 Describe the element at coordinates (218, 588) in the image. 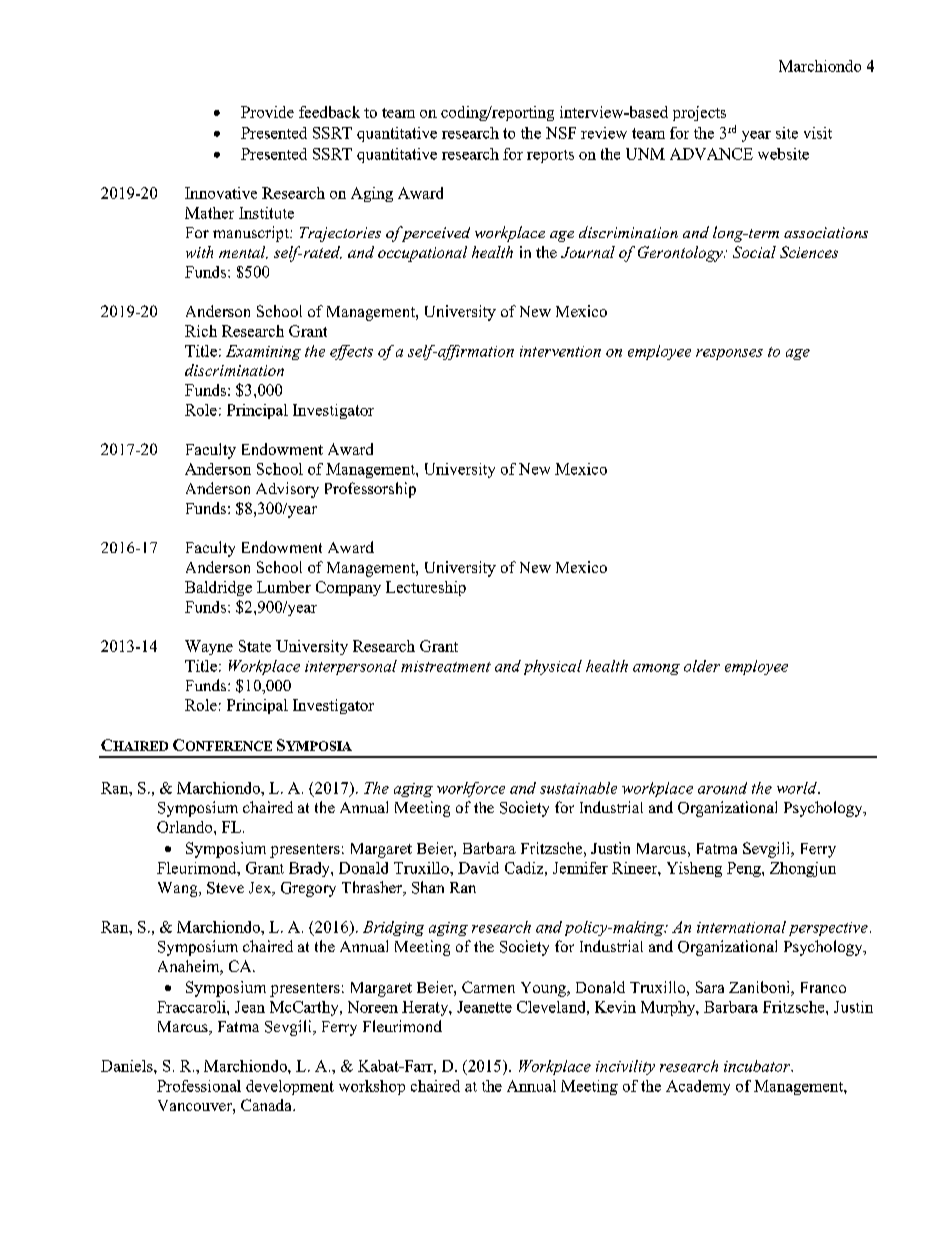

I see `Baldridge` at that location.
